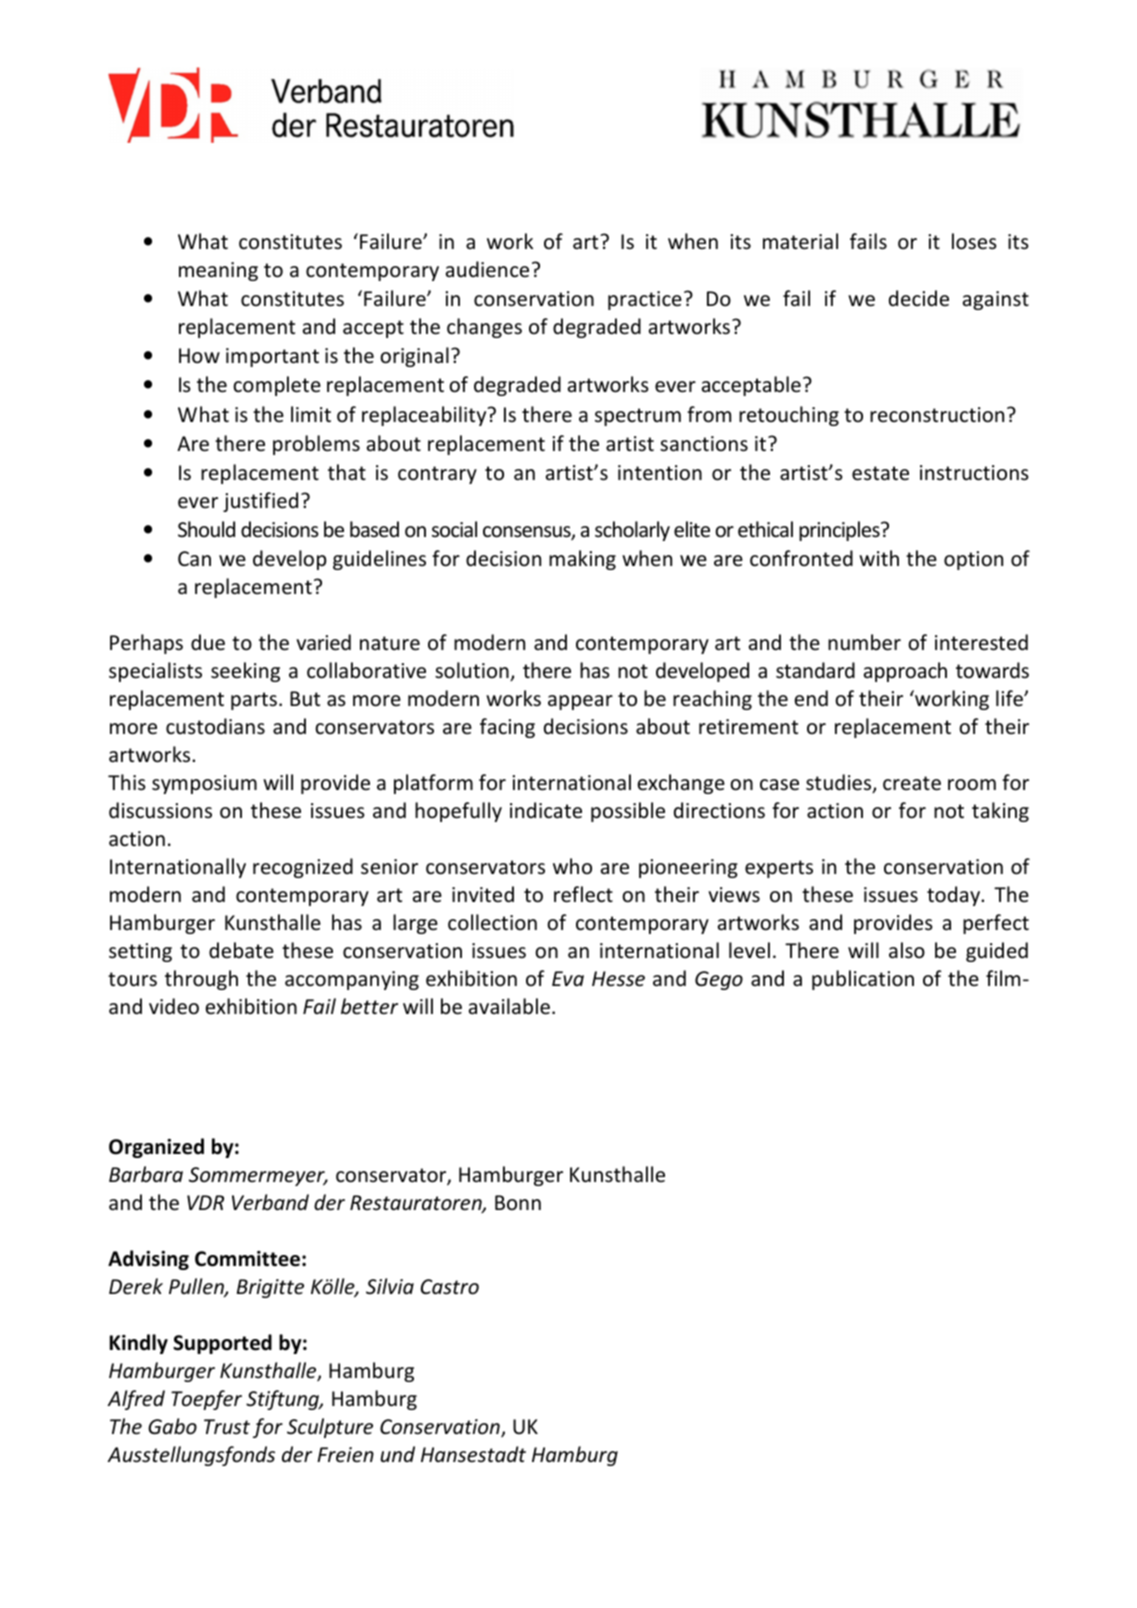 Image resolution: width=1137 pixels, height=1608 pixels. Describe the element at coordinates (487, 269) in the screenshot. I see `audience` at that location.
